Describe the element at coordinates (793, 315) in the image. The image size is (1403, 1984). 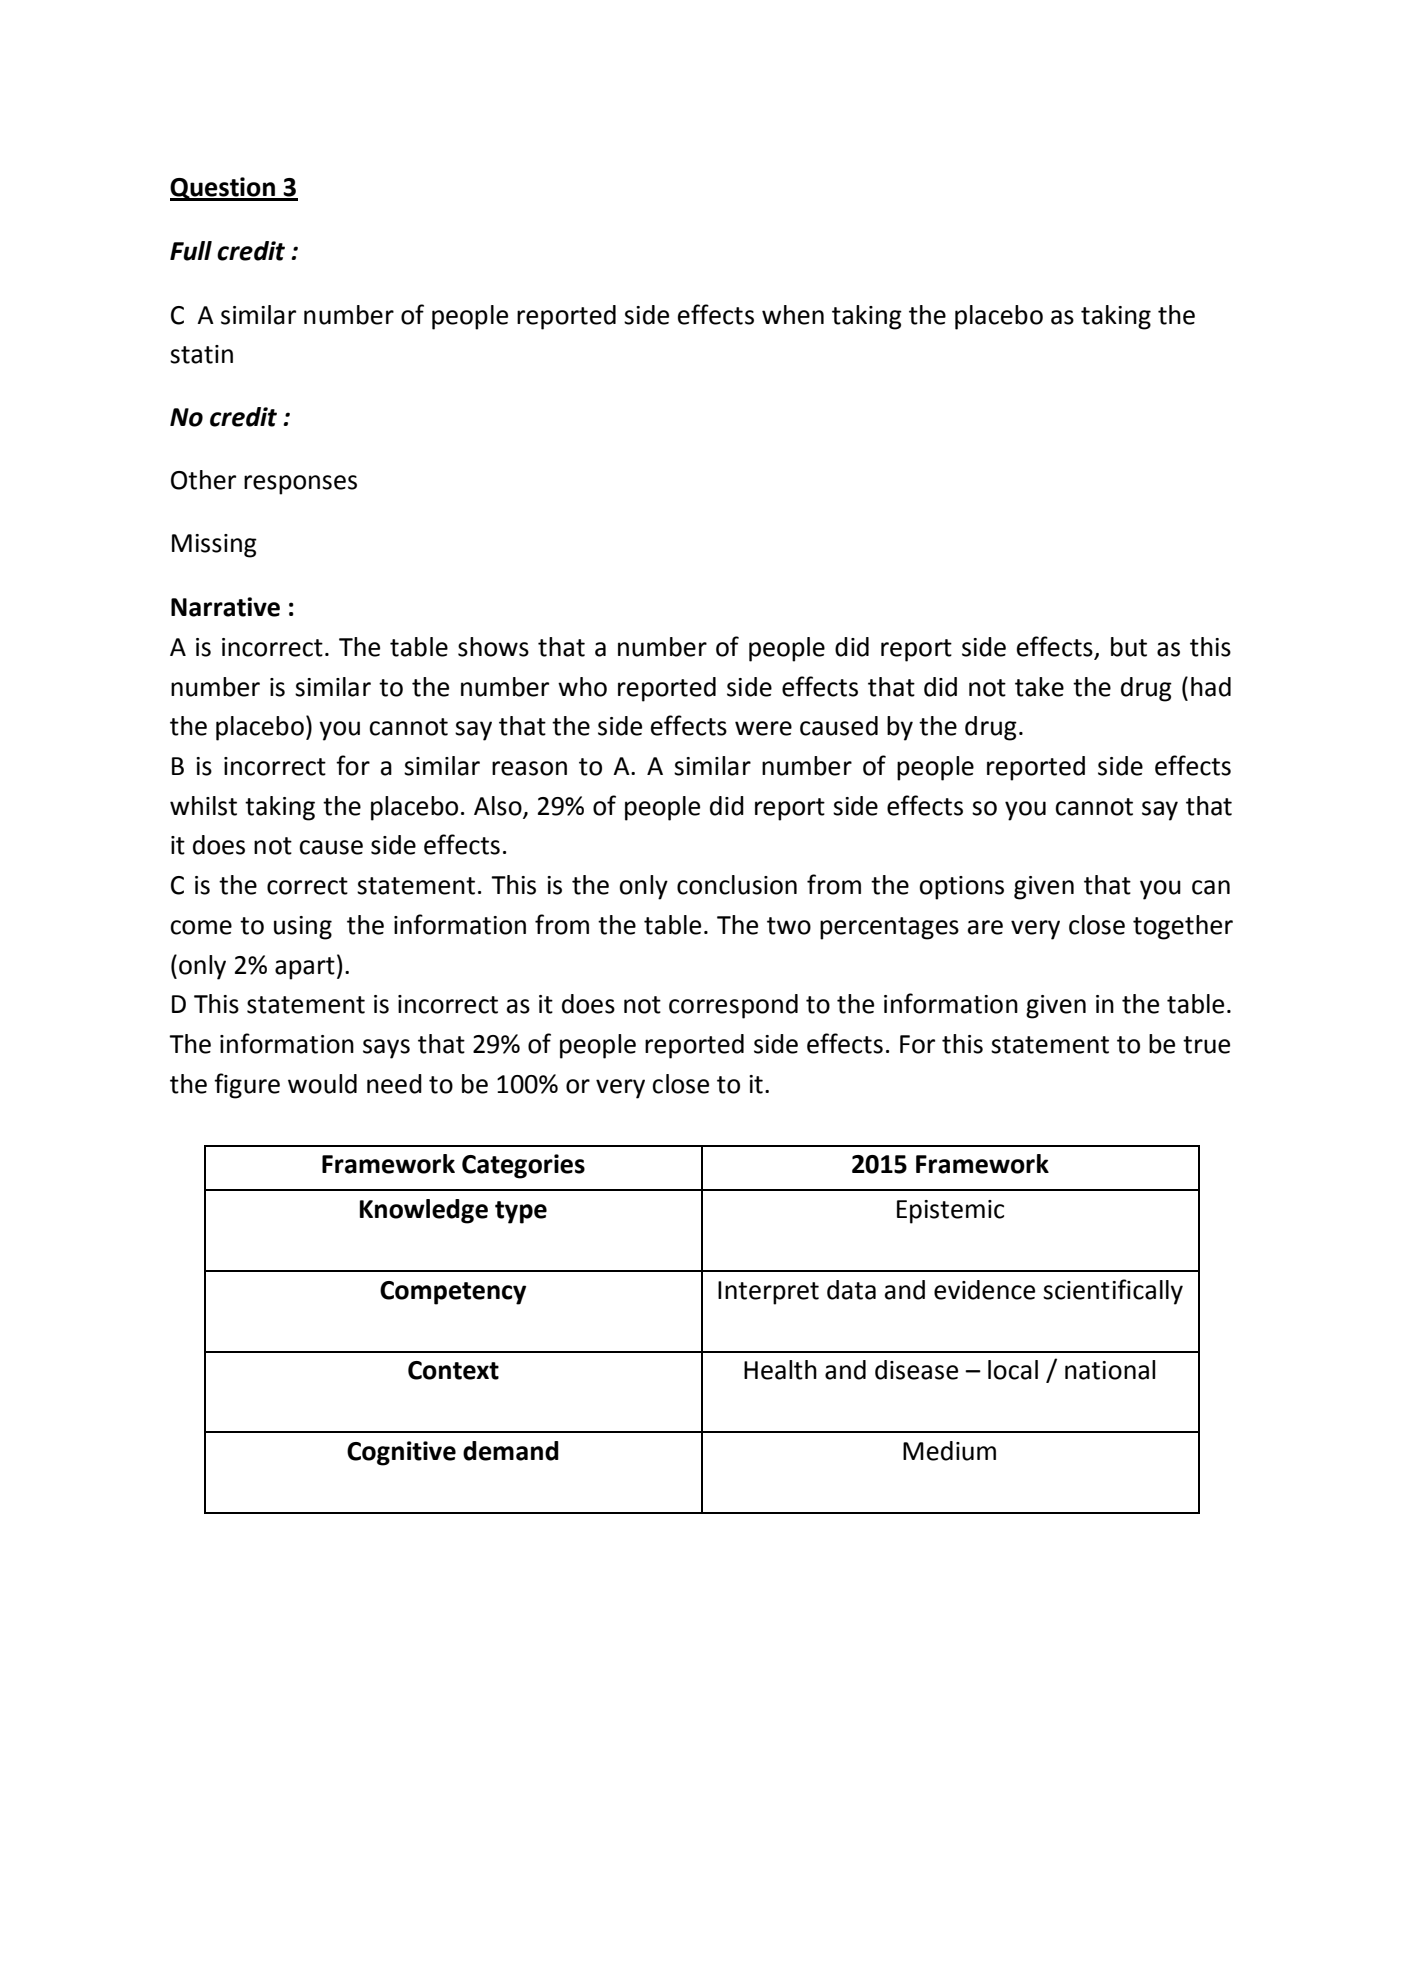
I see `when` at that location.
